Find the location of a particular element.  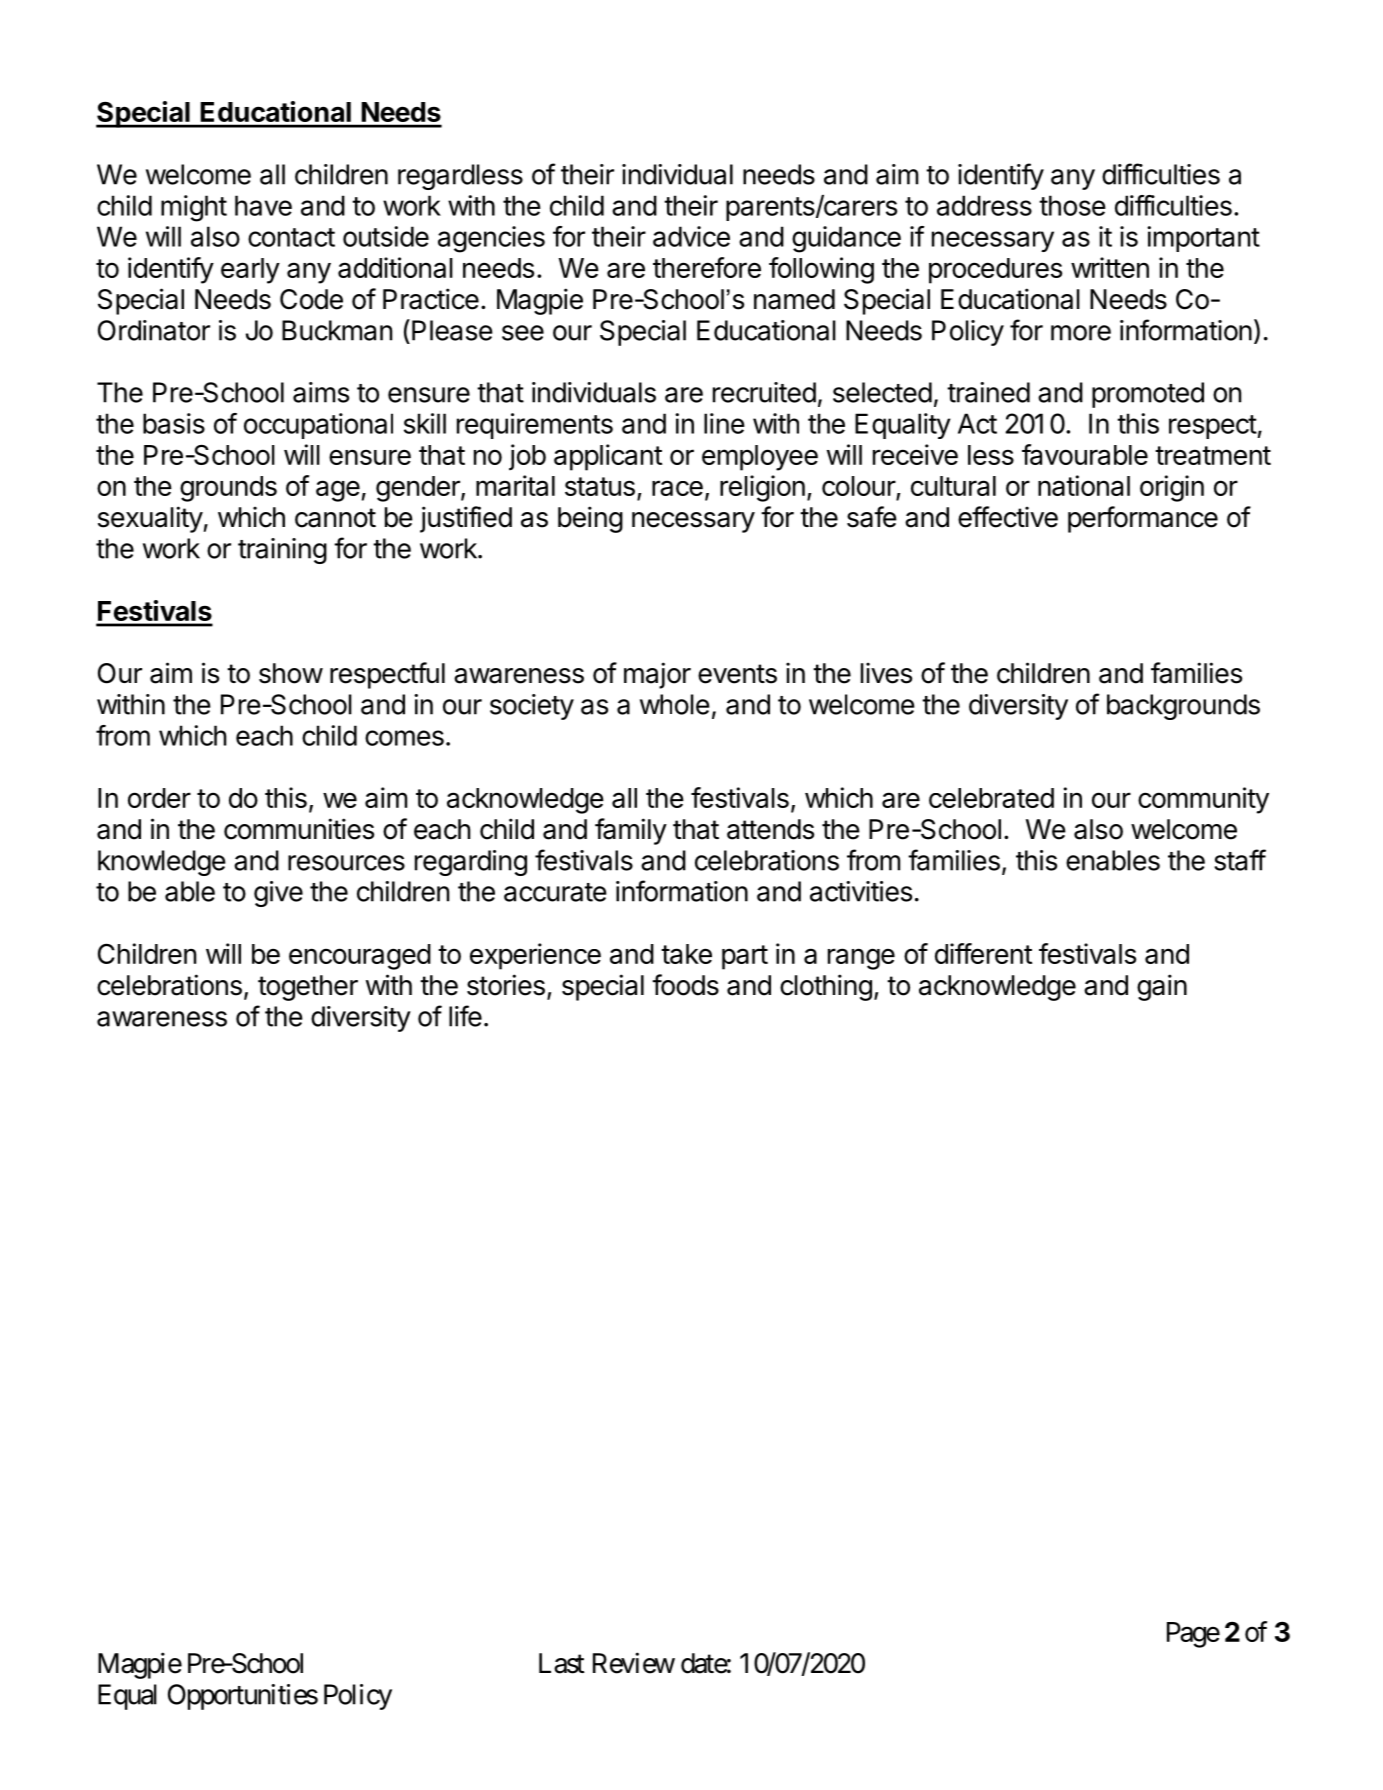

take is located at coordinates (686, 954).
